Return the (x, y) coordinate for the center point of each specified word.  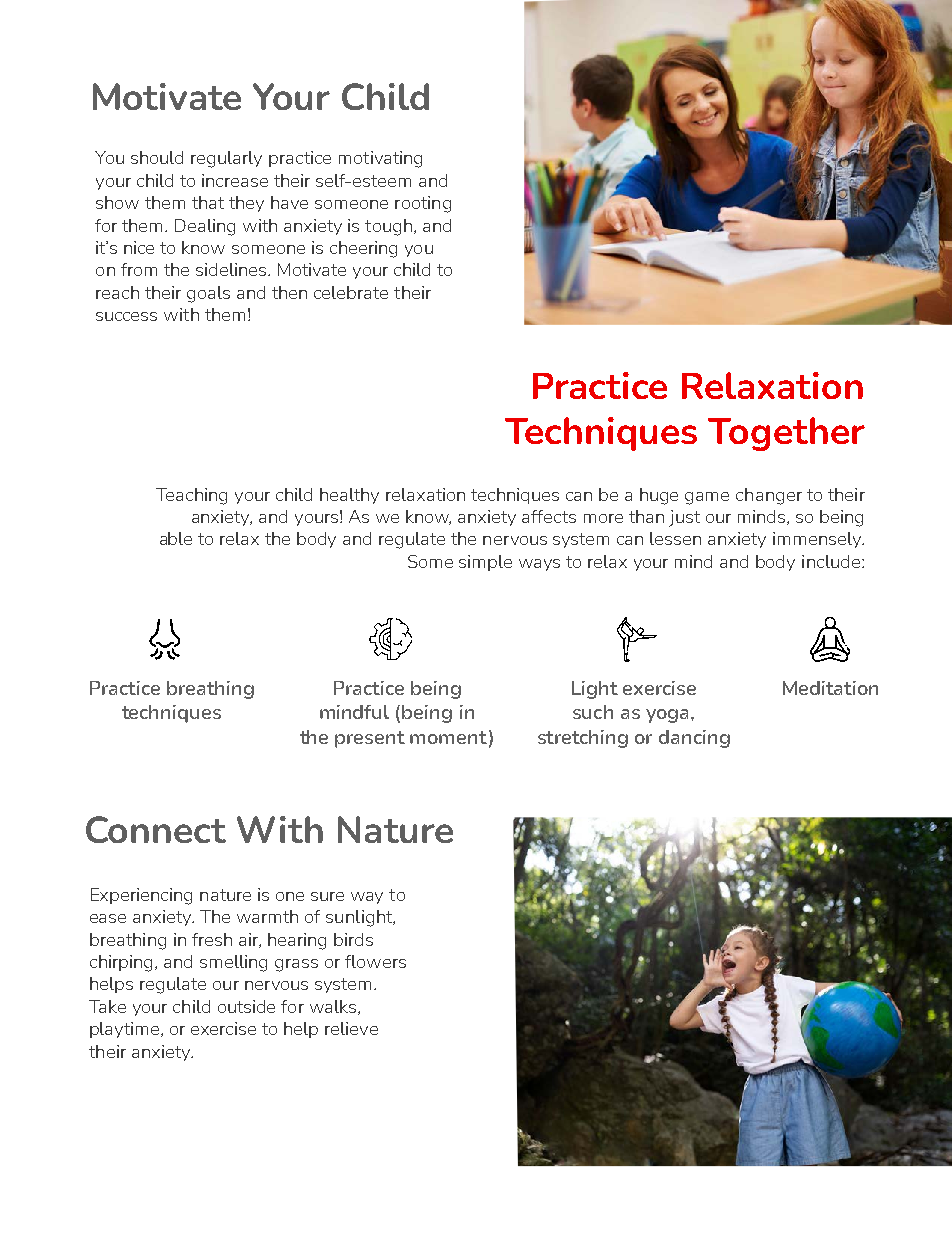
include (831, 561)
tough (388, 227)
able (176, 538)
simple (485, 563)
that (208, 202)
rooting (423, 204)
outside (246, 1006)
